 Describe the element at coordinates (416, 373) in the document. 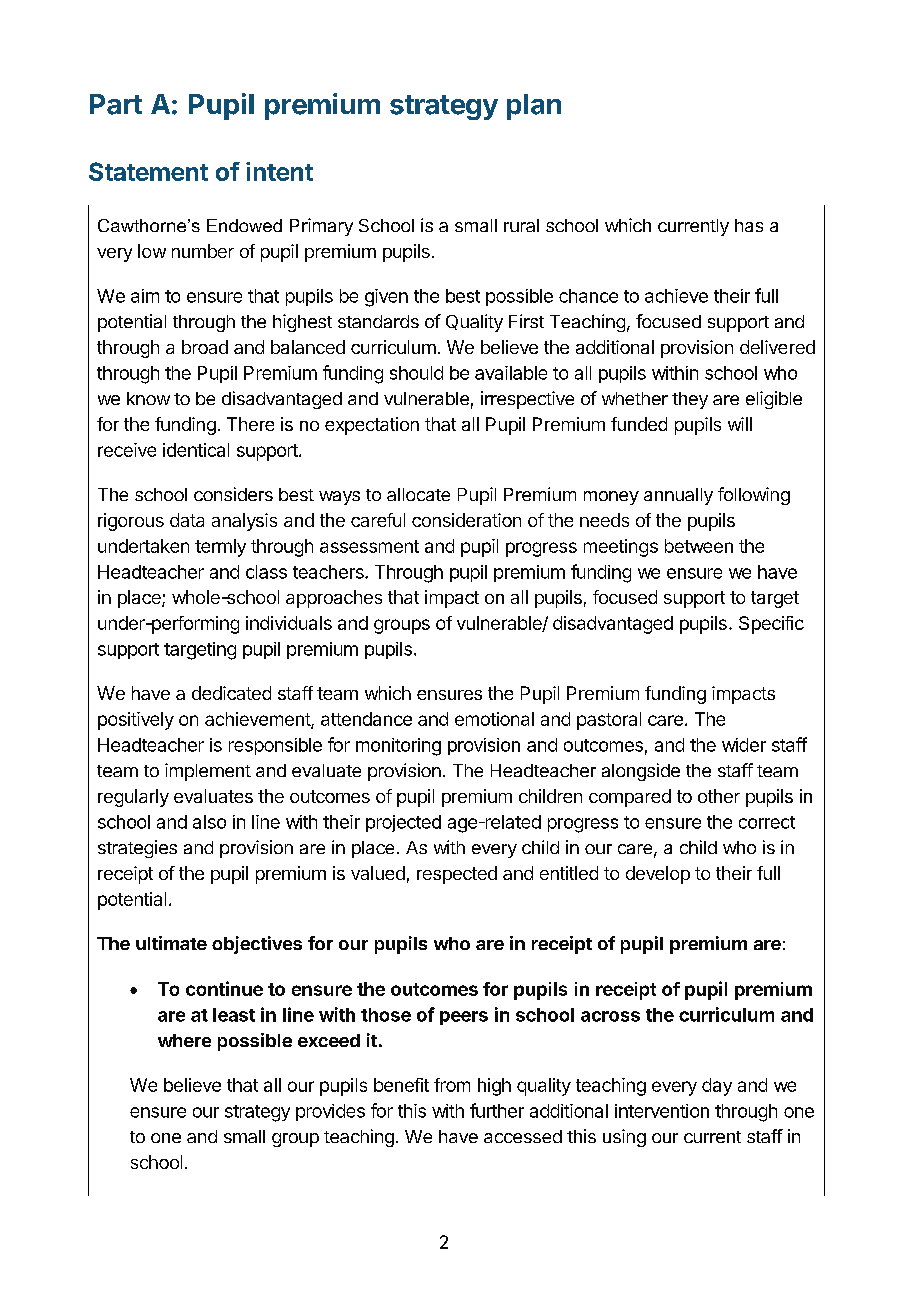

I see `should` at that location.
